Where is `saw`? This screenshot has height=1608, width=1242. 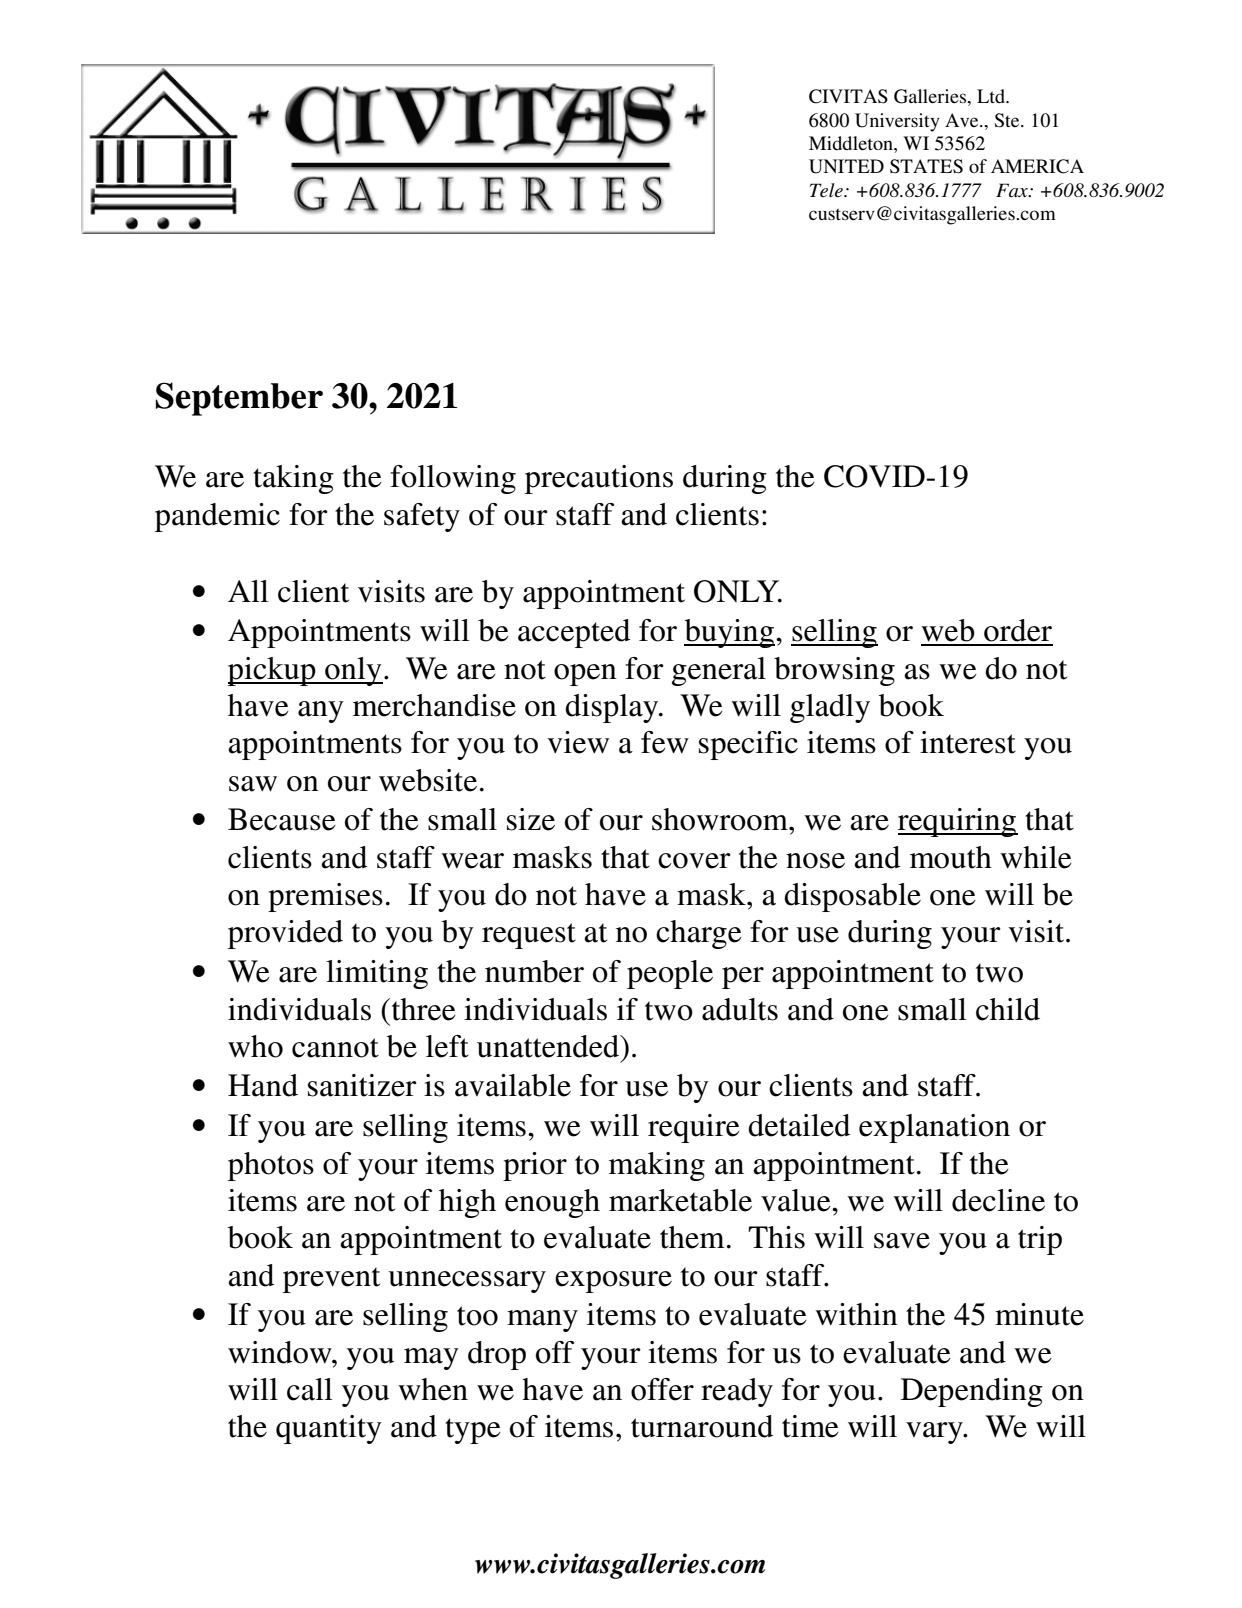 saw is located at coordinates (253, 784).
